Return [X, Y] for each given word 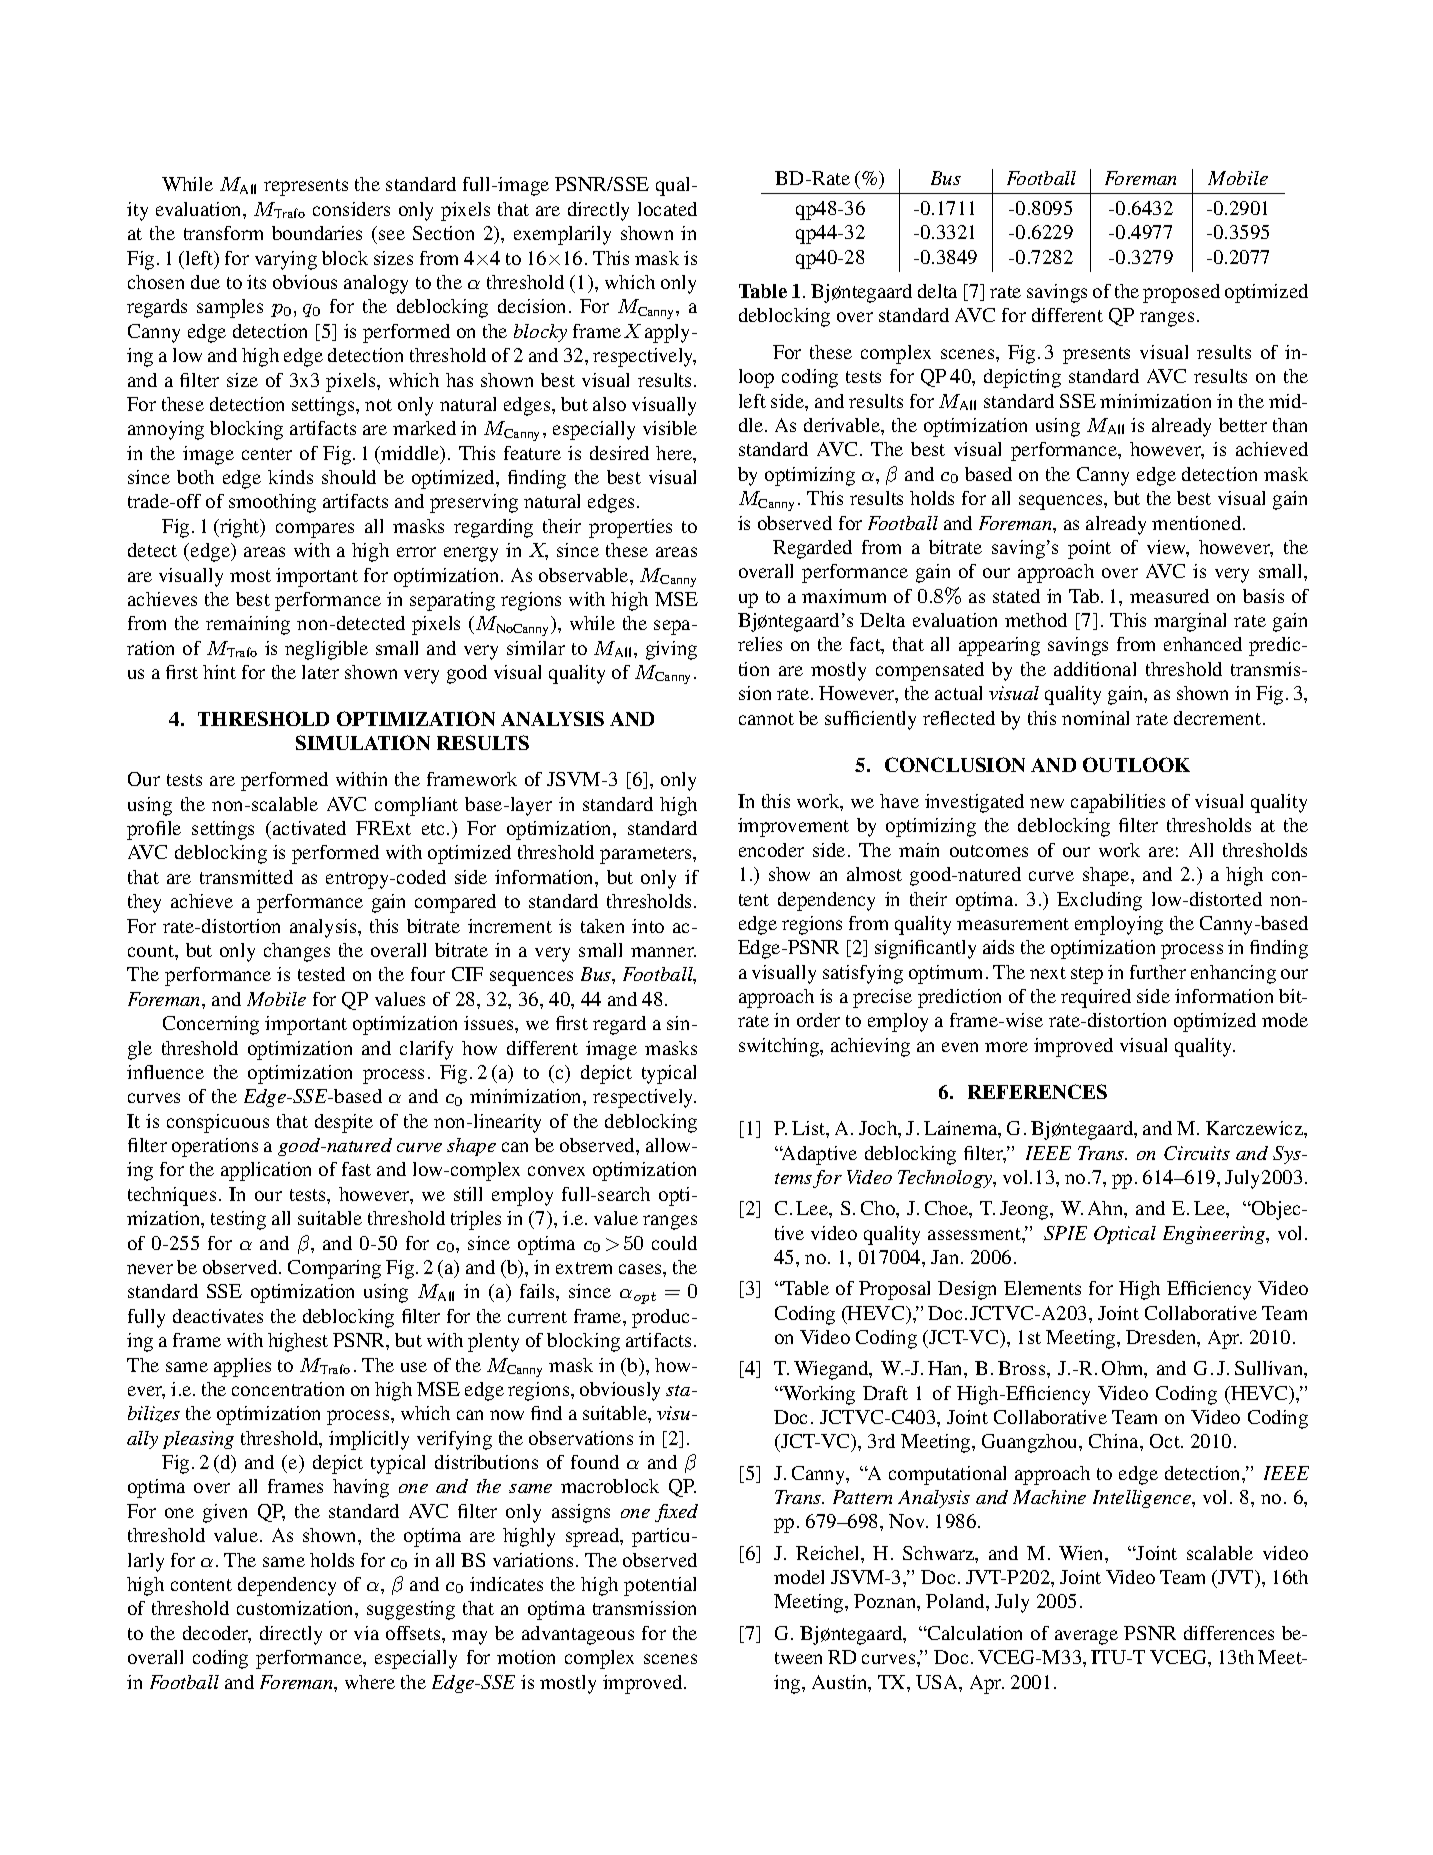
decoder [217, 1634]
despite [344, 1123]
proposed [1181, 293]
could [674, 1243]
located [667, 209]
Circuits [1197, 1153]
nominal [1095, 718]
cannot [766, 719]
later [320, 672]
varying [286, 260]
